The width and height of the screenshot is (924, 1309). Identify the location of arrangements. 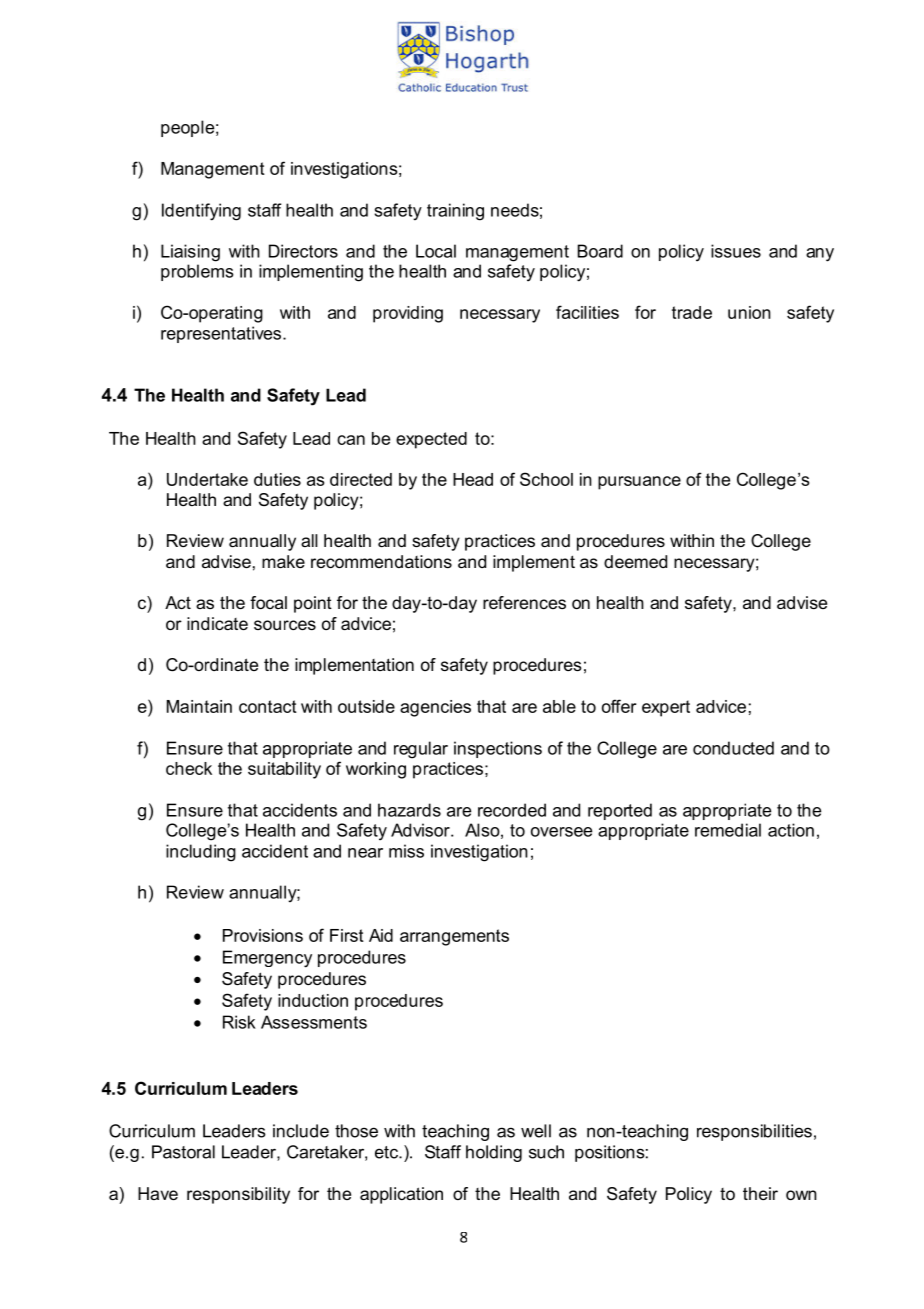
(454, 937).
